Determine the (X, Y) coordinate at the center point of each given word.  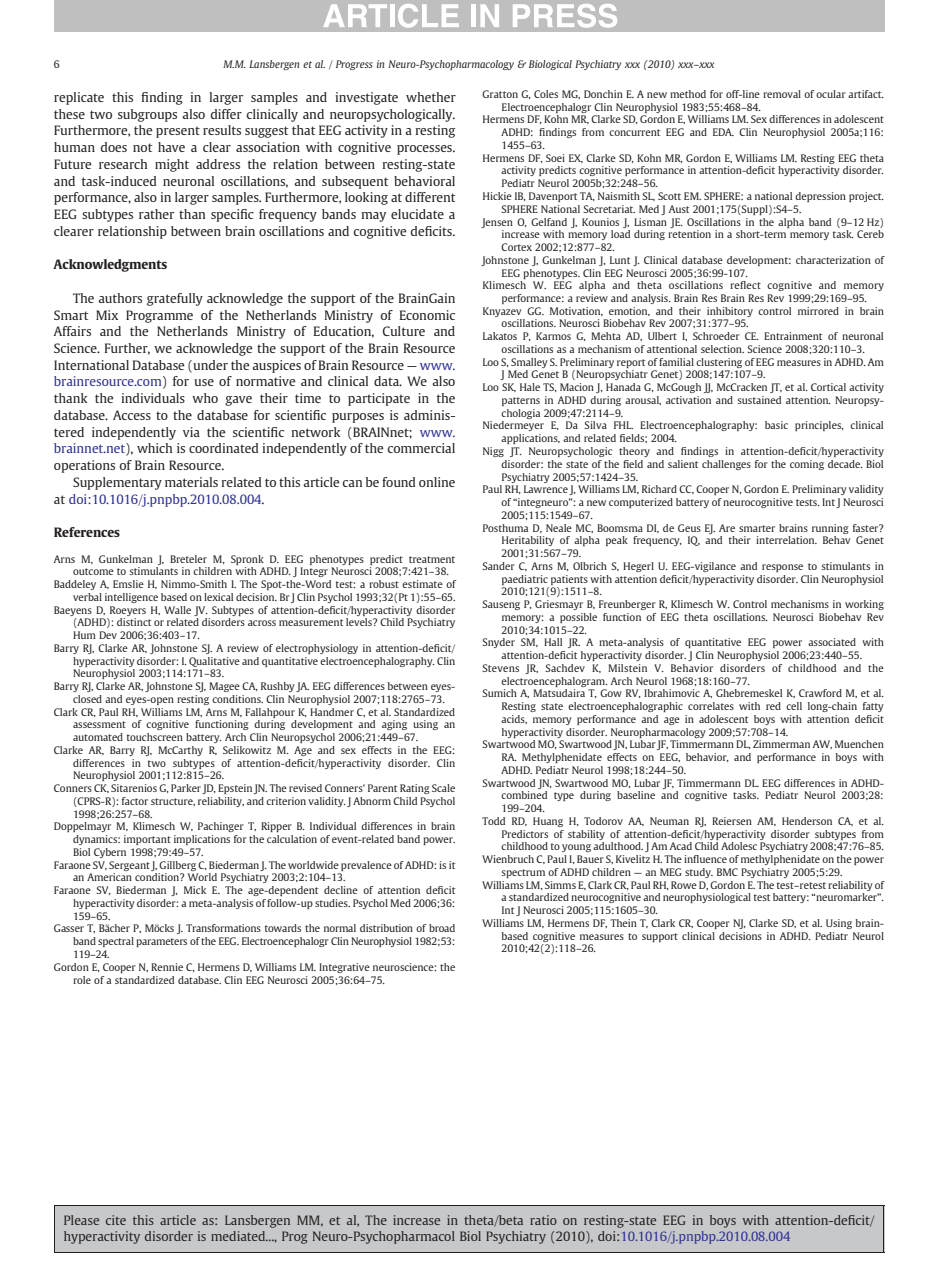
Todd (493, 821)
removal (782, 94)
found (398, 482)
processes (425, 150)
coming (807, 465)
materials (191, 482)
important (147, 840)
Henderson (807, 821)
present (178, 132)
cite (116, 1220)
